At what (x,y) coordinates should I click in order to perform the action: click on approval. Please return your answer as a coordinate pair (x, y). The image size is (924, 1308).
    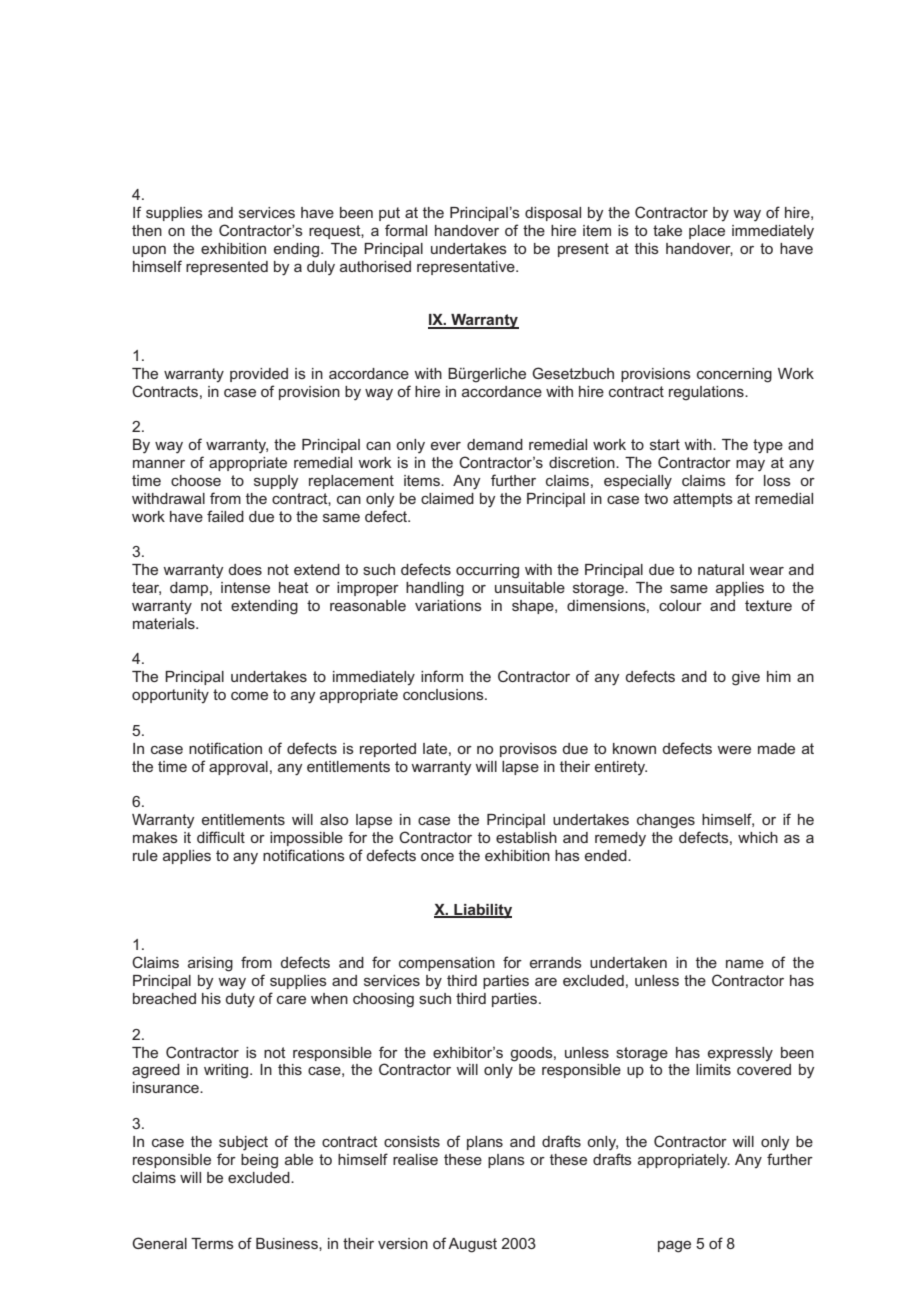
    Looking at the image, I should click on (238, 768).
